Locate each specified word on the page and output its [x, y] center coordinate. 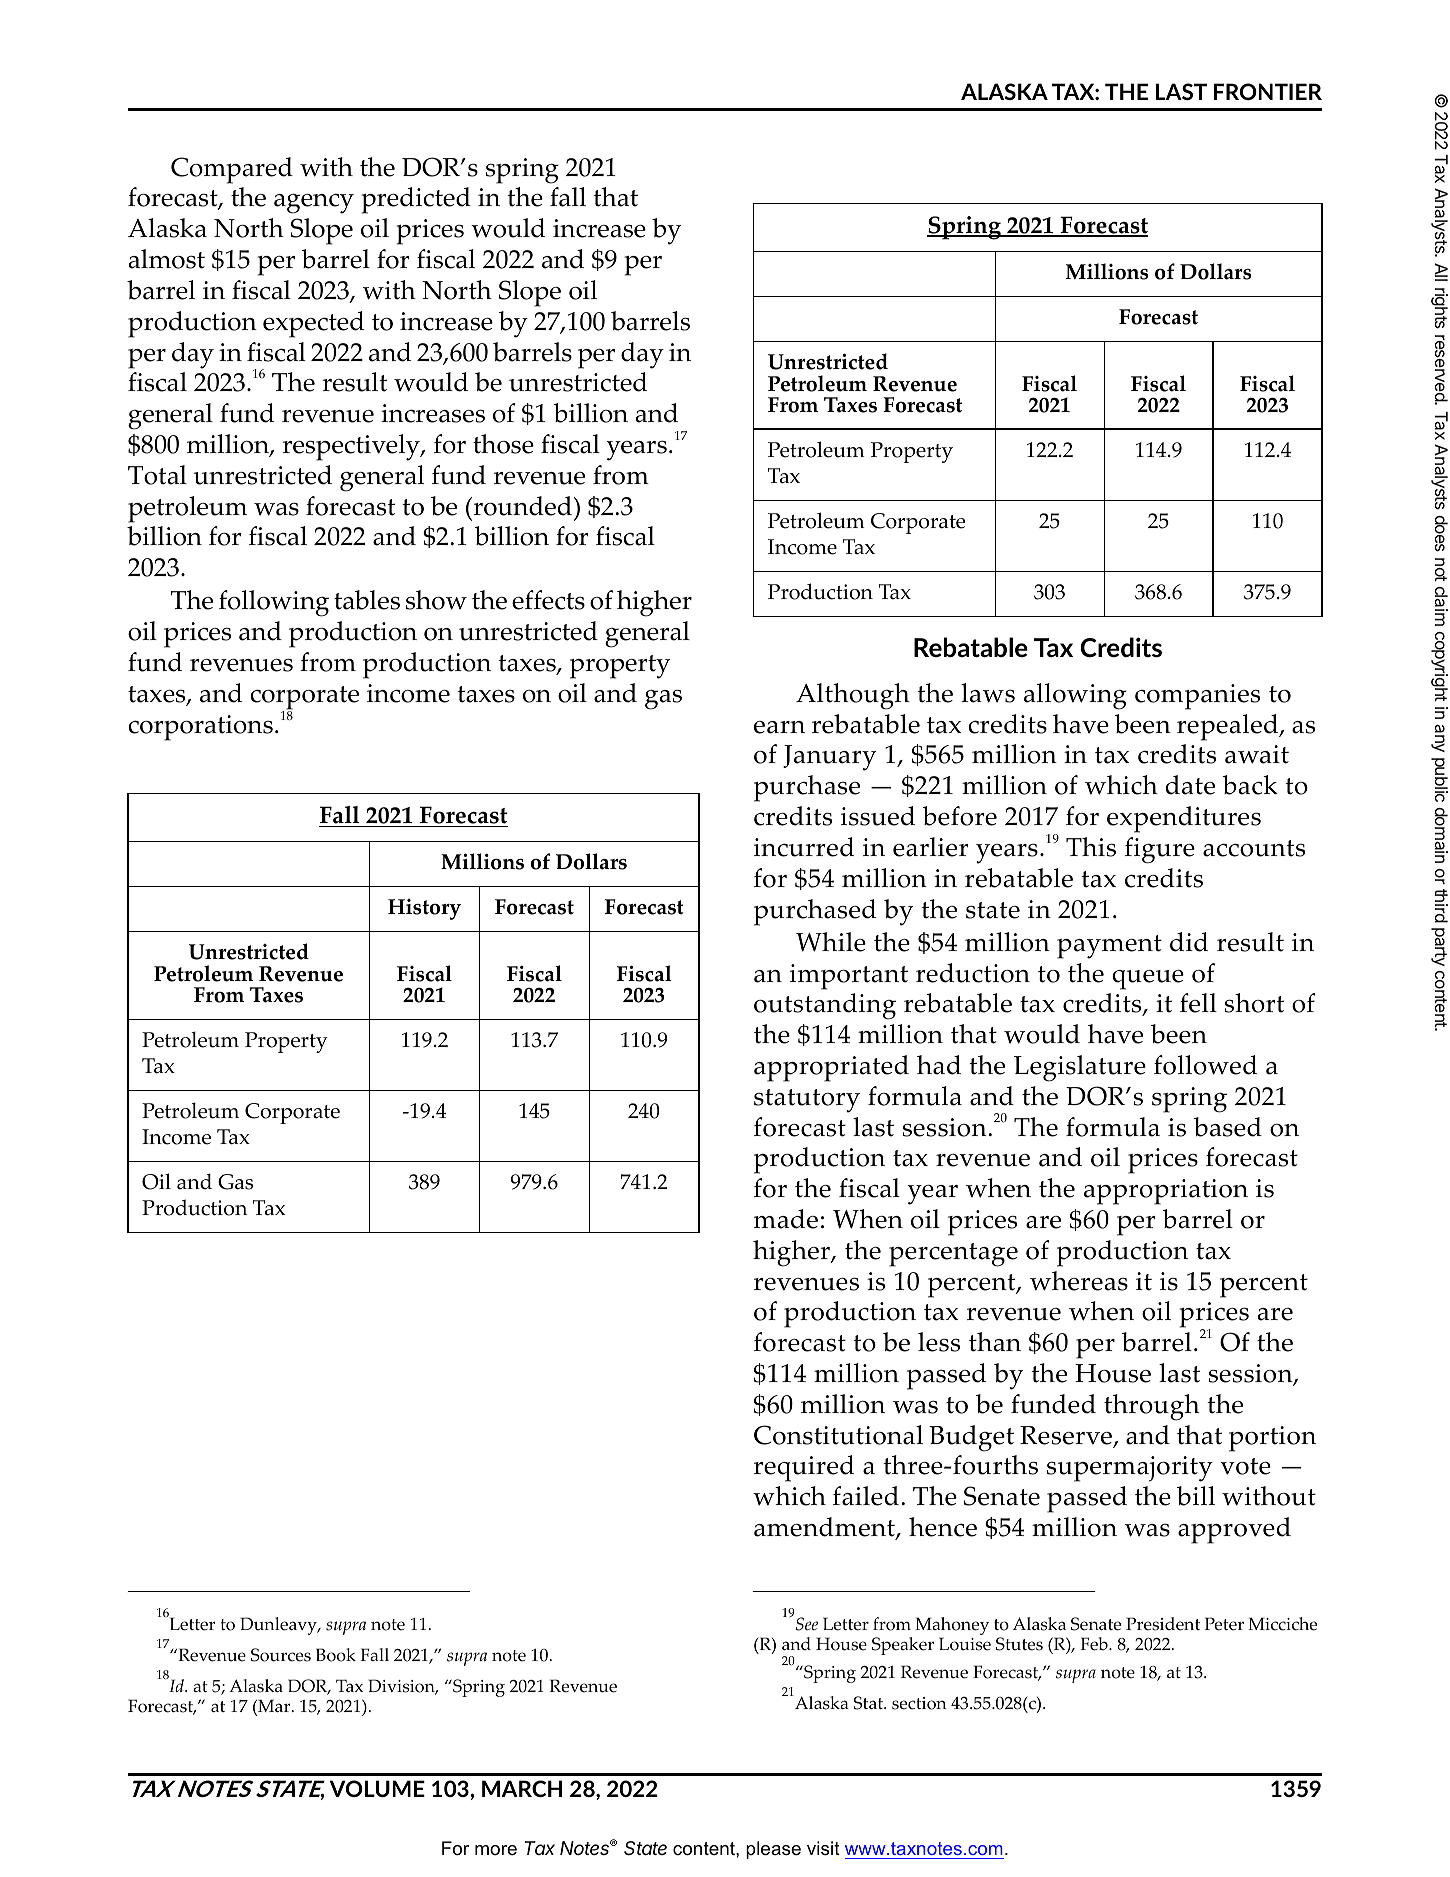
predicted [416, 200]
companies [1197, 697]
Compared [232, 170]
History [424, 909]
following [274, 603]
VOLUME [377, 1788]
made [786, 1219]
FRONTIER [1267, 91]
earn [779, 727]
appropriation [1166, 1192]
